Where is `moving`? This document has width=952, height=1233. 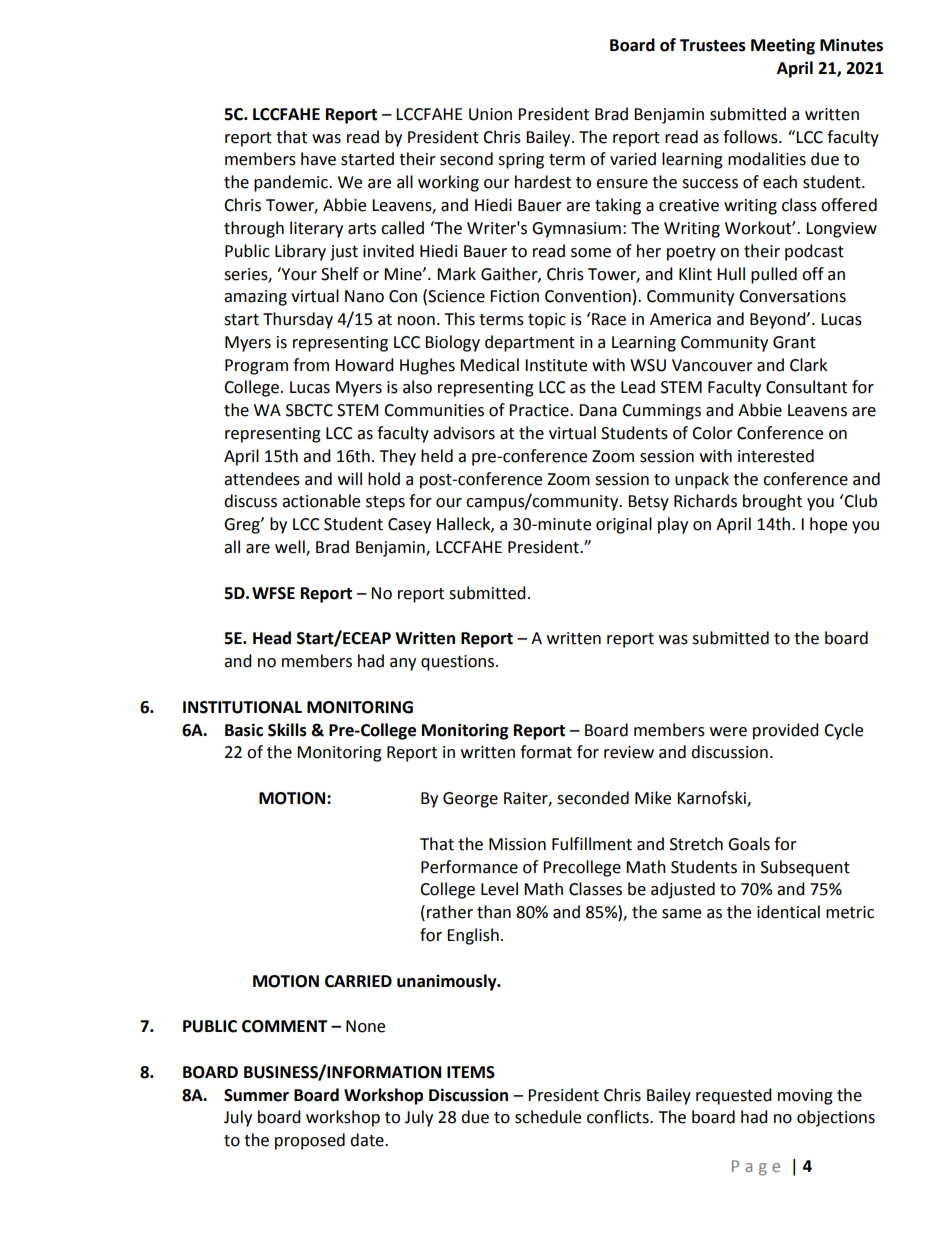 moving is located at coordinates (805, 1097).
